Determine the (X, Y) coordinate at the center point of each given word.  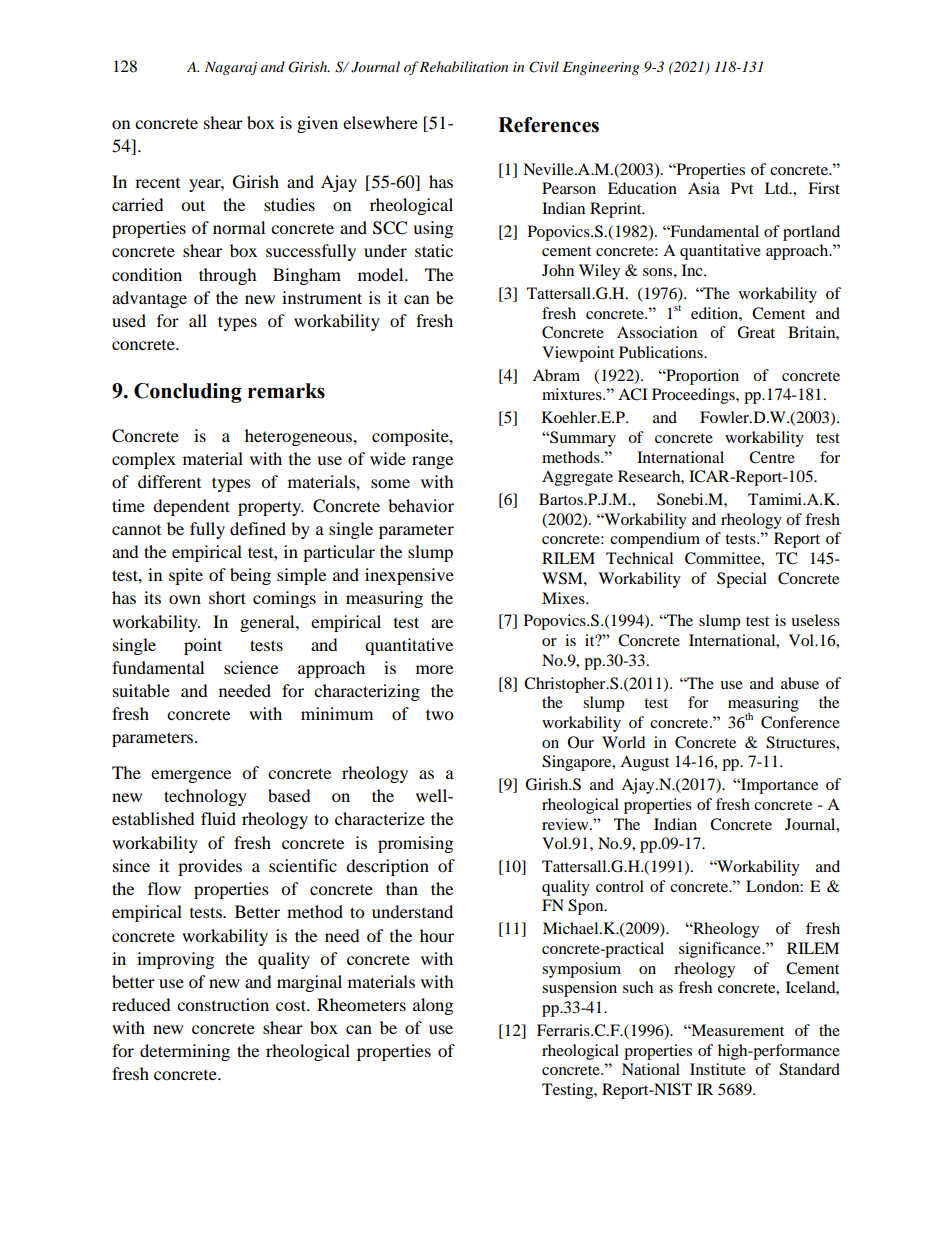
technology (205, 797)
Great (756, 332)
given (317, 124)
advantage (149, 299)
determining (185, 1052)
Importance (778, 786)
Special (742, 580)
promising (415, 844)
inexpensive (409, 576)
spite (186, 576)
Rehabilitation (463, 66)
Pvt (742, 188)
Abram (556, 375)
